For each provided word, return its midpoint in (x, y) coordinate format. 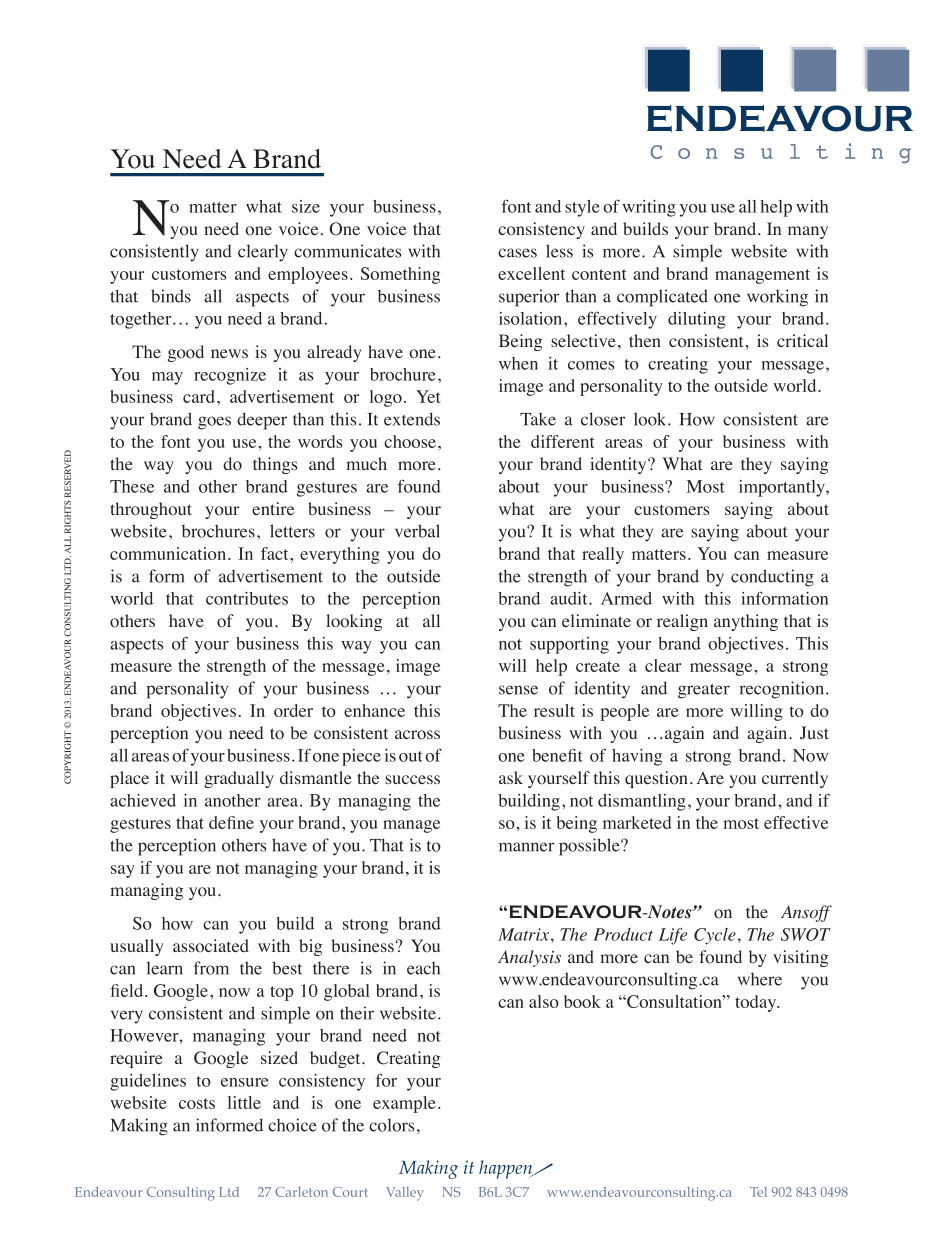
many (808, 232)
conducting (772, 578)
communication (169, 553)
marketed (637, 822)
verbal (417, 531)
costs (197, 1103)
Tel (758, 1192)
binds (171, 296)
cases (517, 253)
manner (527, 847)
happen (507, 1169)
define (231, 822)
